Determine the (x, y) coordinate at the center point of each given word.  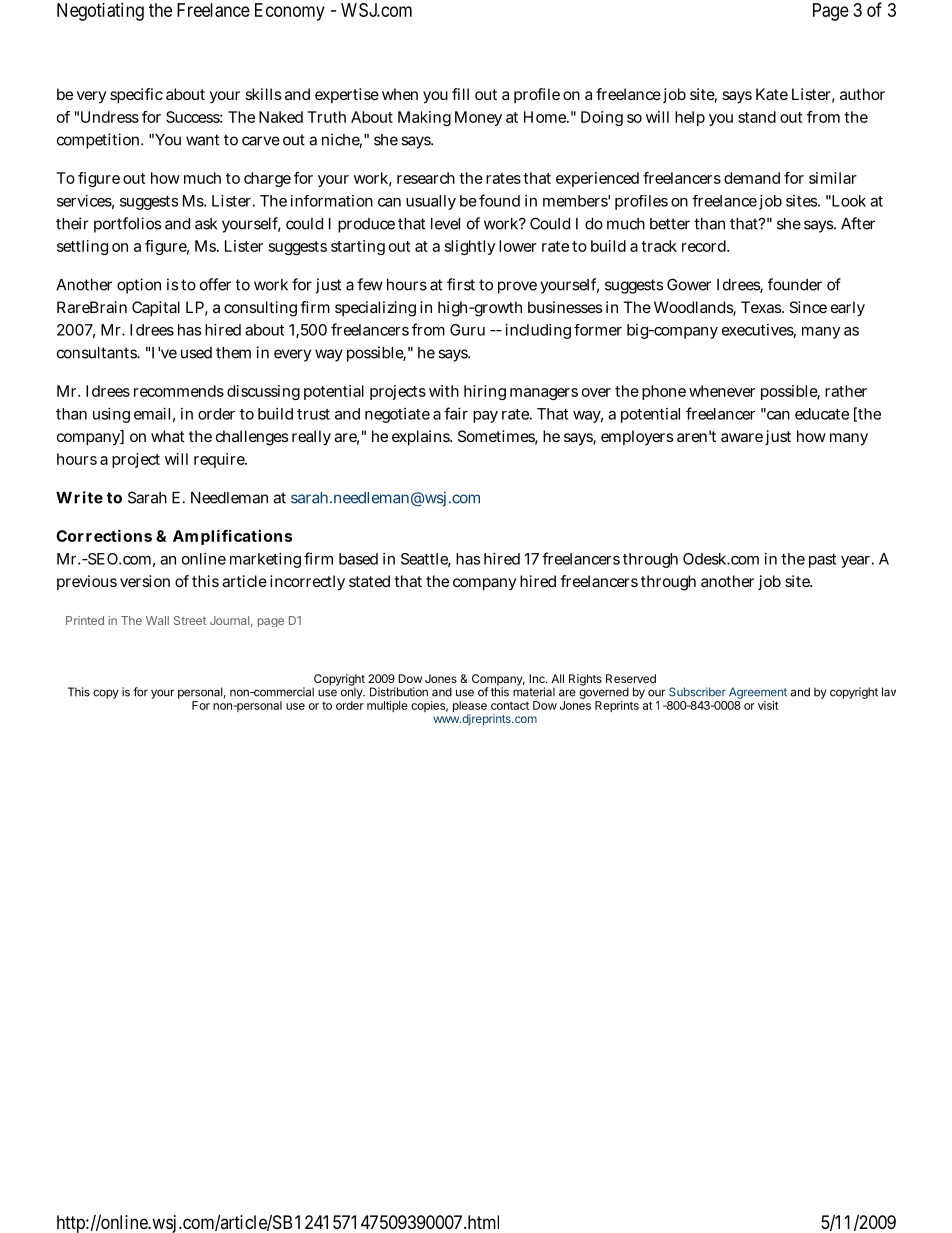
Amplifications (232, 537)
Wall (157, 620)
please (470, 708)
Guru (467, 330)
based (358, 559)
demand (752, 178)
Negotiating (100, 12)
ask (206, 224)
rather (846, 391)
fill (460, 94)
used (196, 353)
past (822, 561)
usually (431, 202)
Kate (772, 94)
